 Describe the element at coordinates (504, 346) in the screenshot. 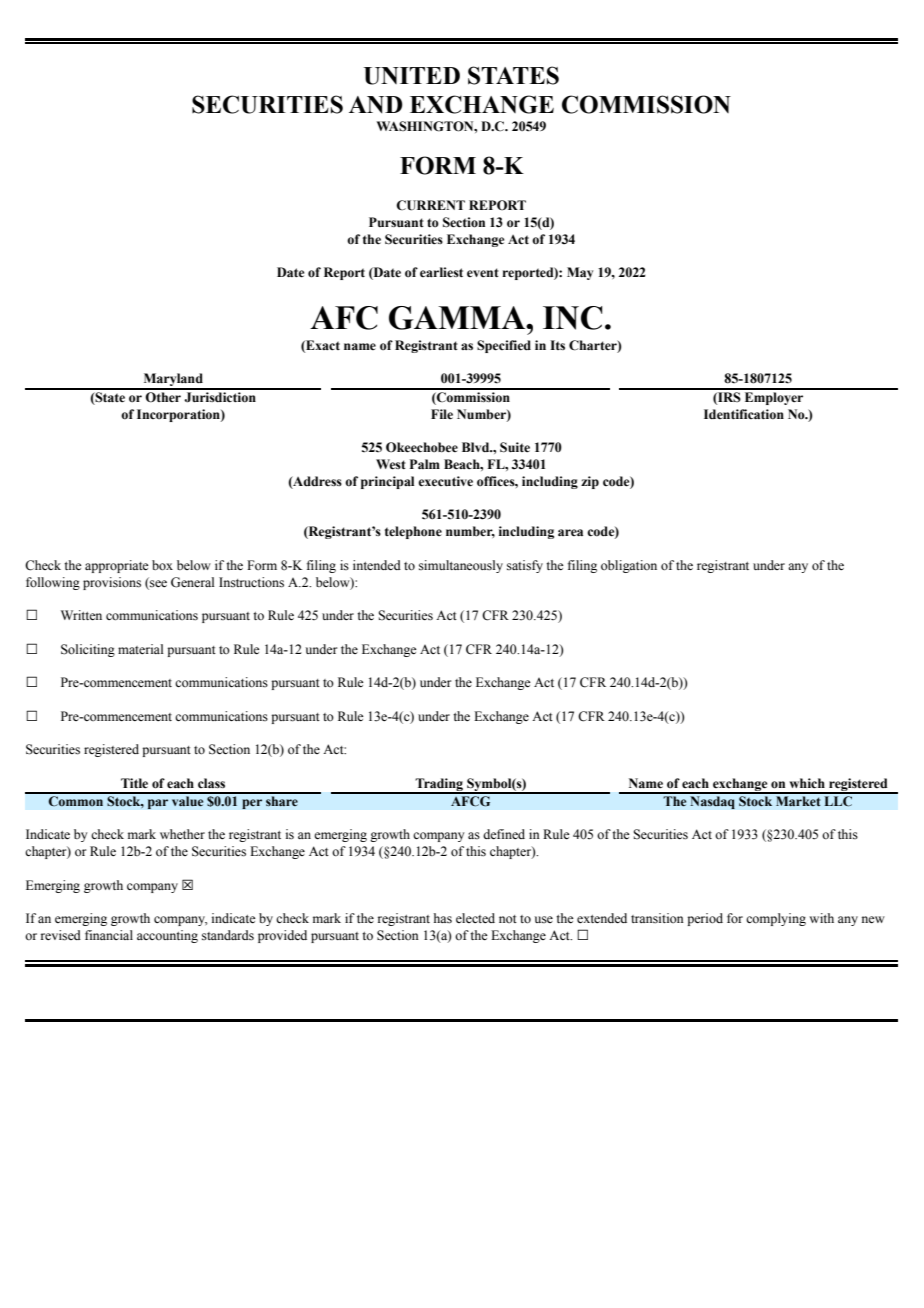

I see `Specified` at that location.
